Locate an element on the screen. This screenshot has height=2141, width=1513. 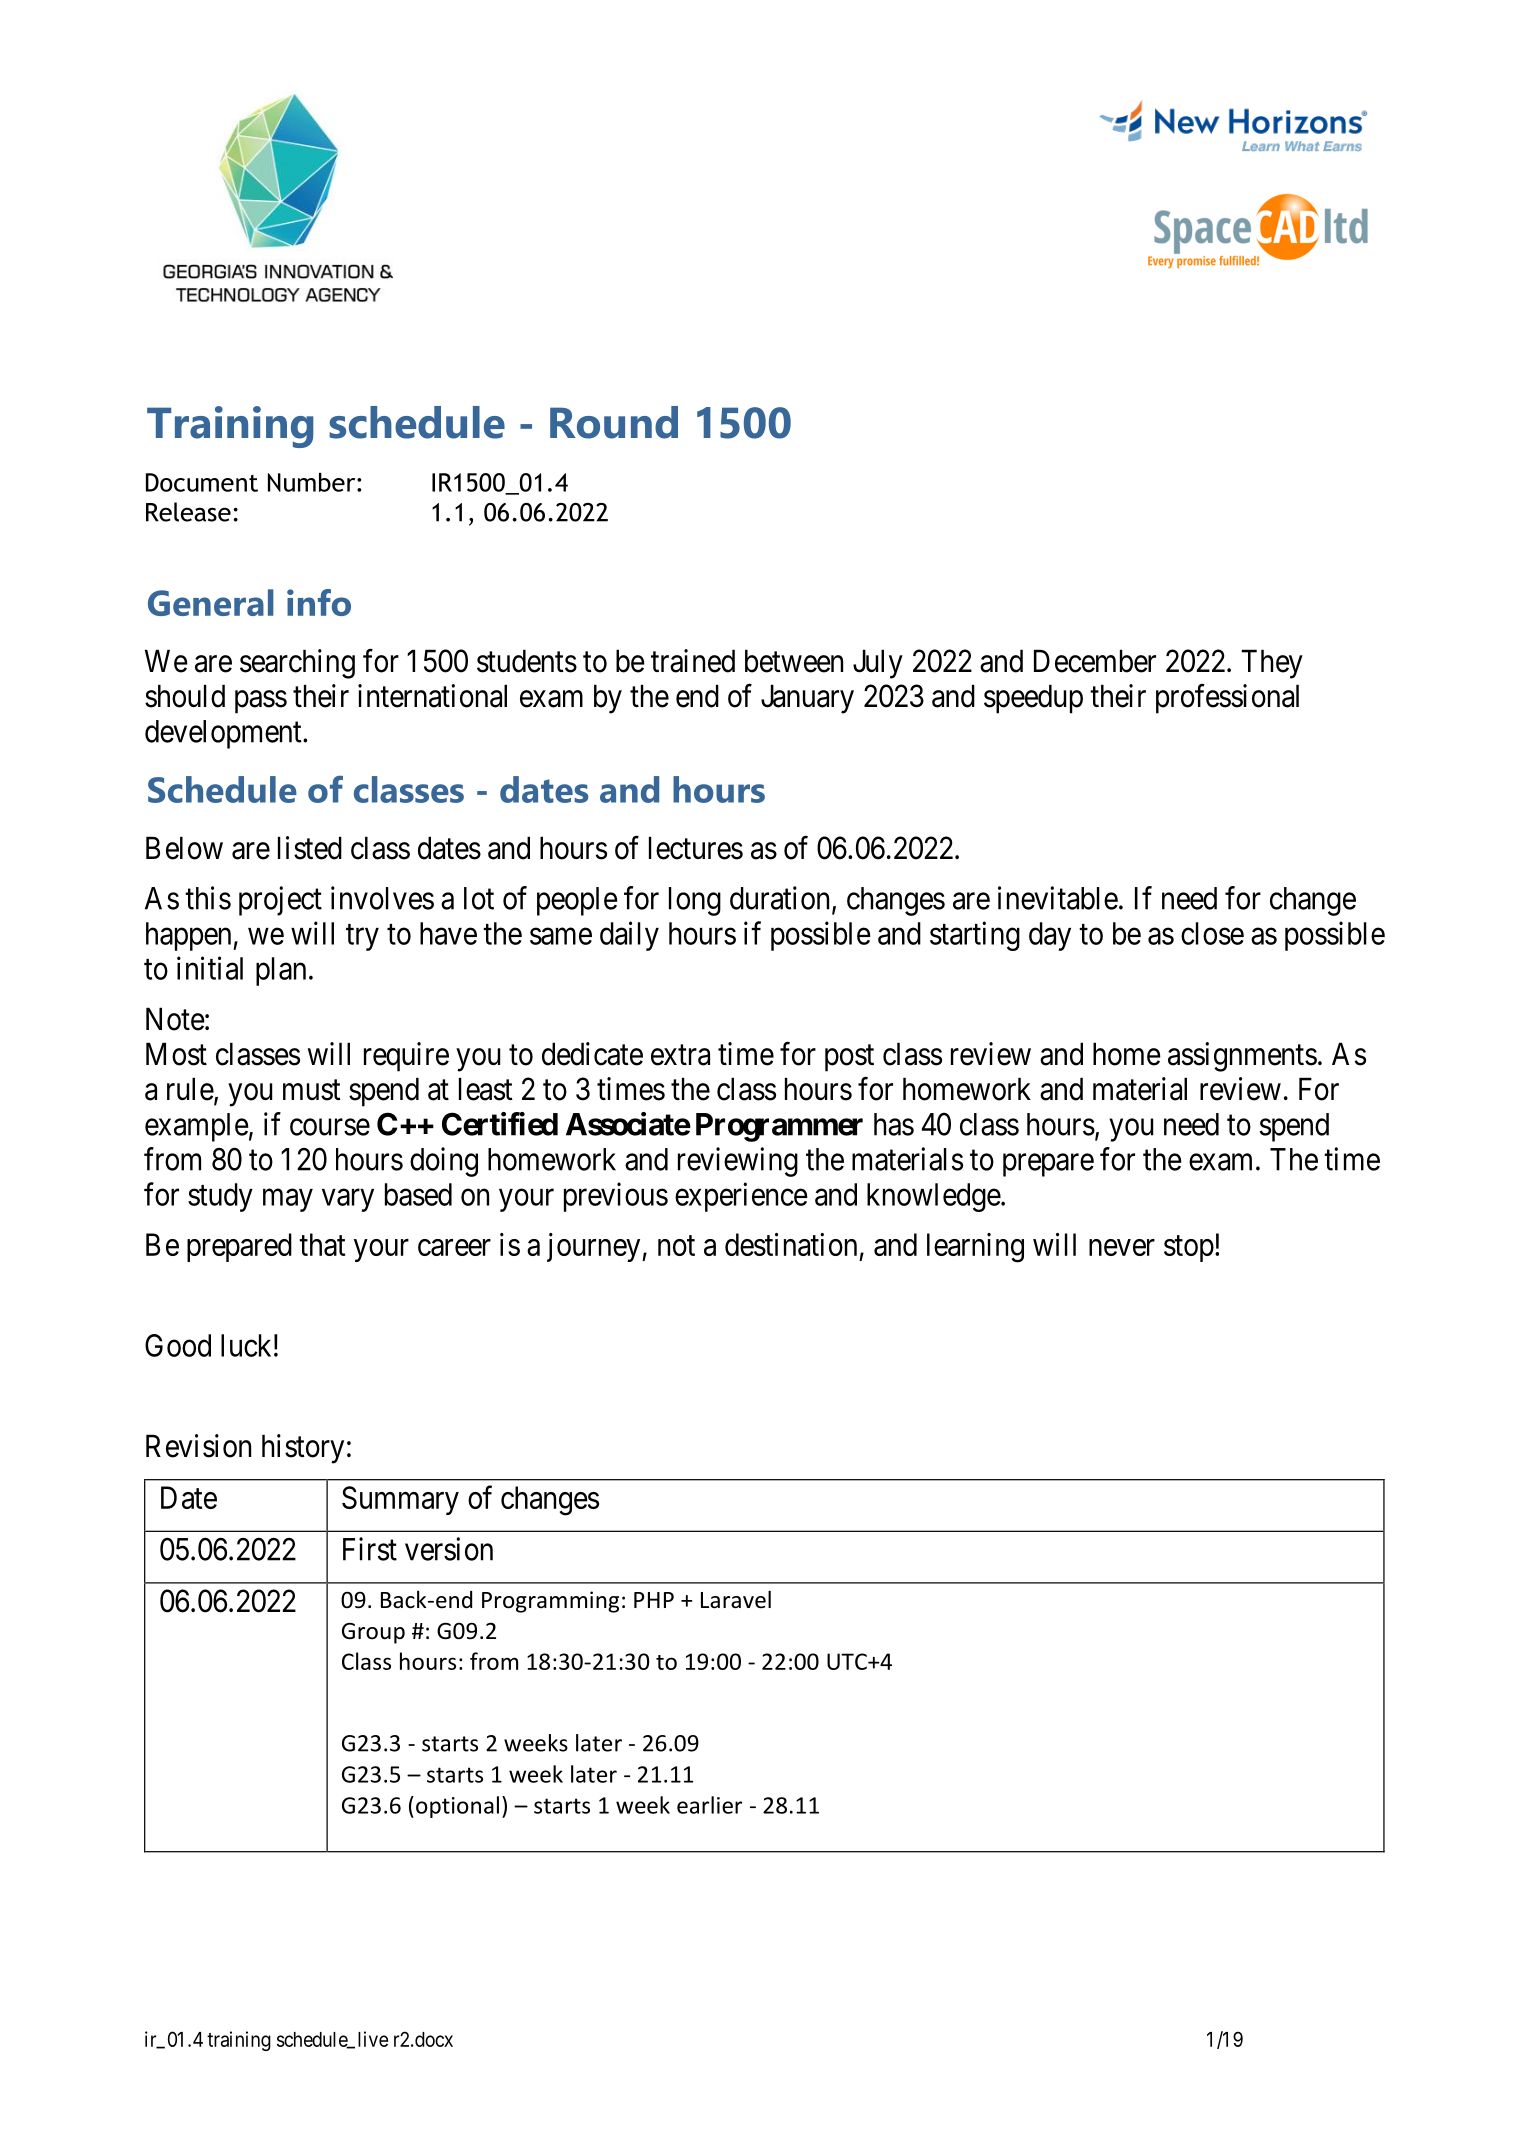
December is located at coordinates (1095, 661).
